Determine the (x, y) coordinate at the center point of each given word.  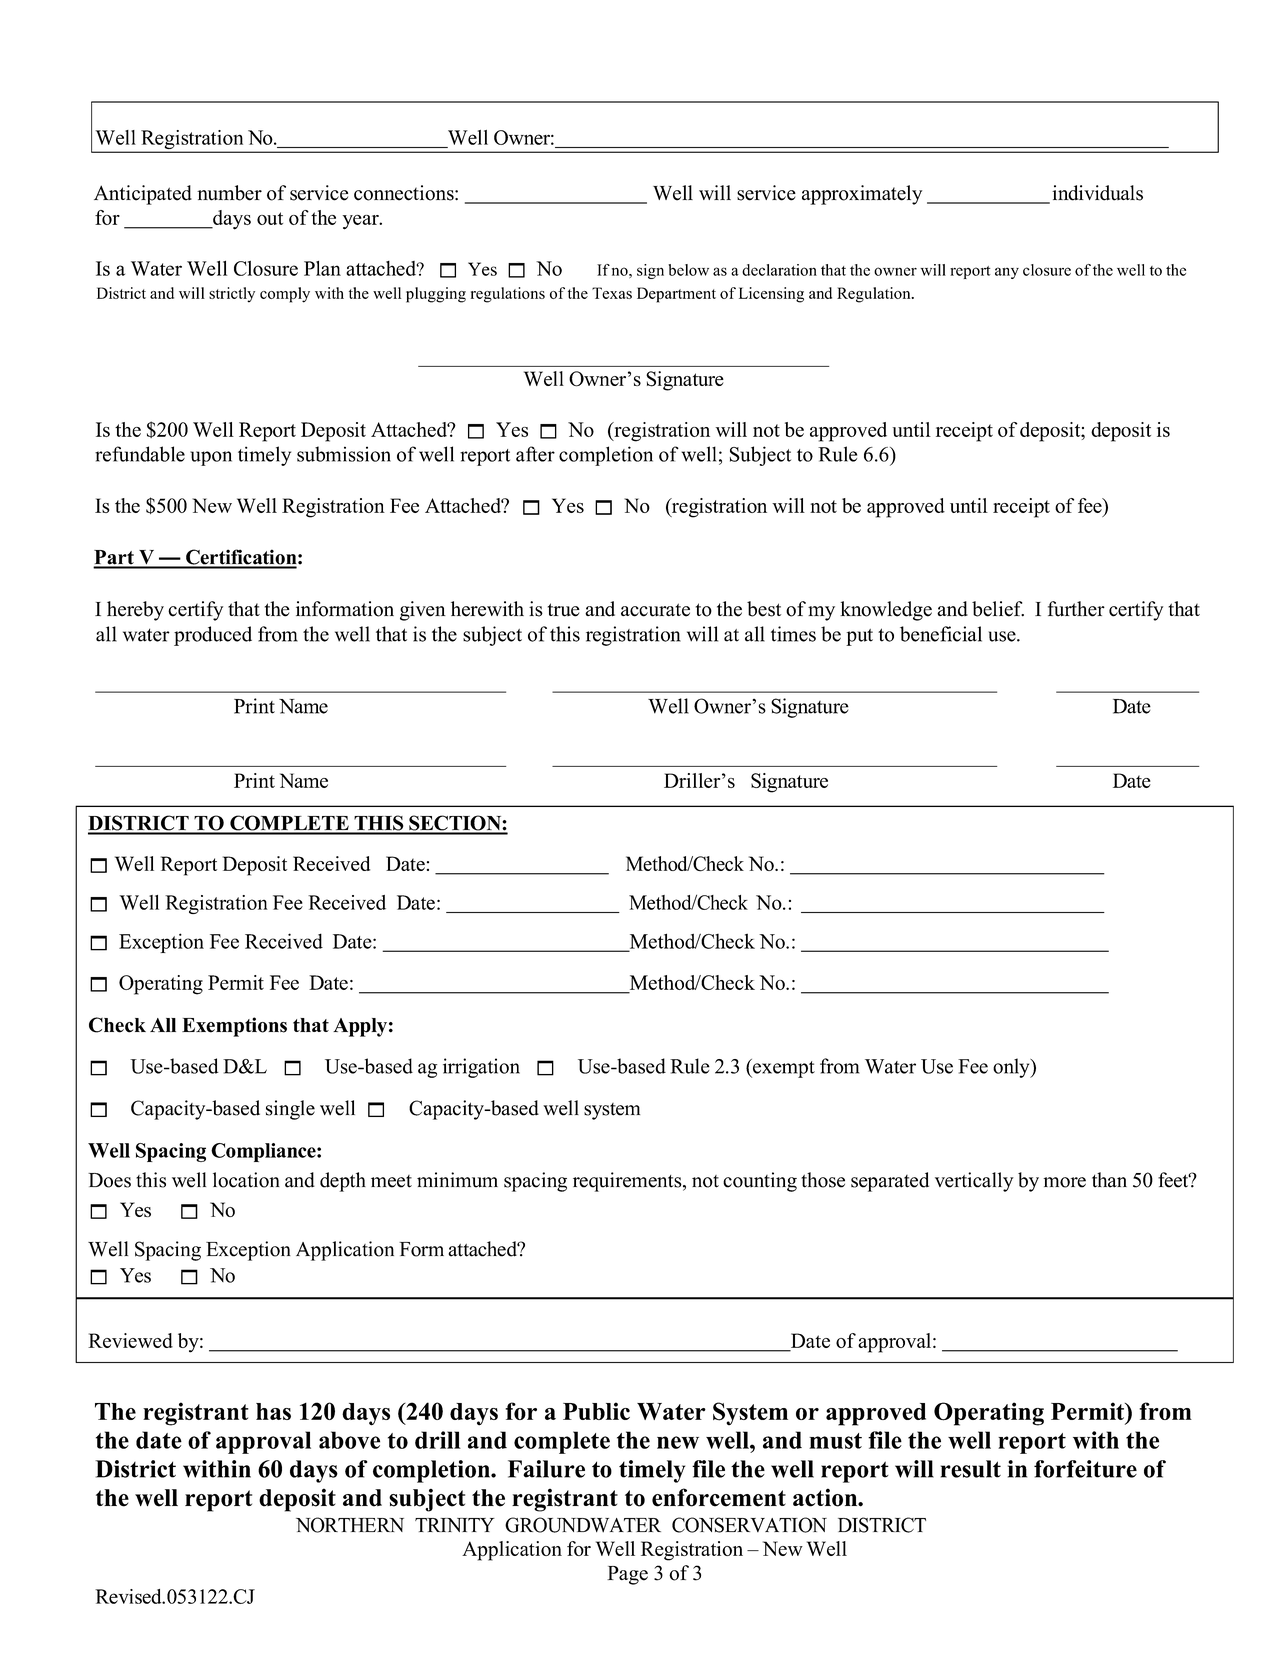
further (1076, 609)
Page (627, 1575)
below (688, 270)
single (290, 1110)
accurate (655, 610)
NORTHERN (350, 1525)
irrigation (481, 1068)
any (1007, 273)
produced (213, 636)
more (1065, 1182)
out (270, 218)
